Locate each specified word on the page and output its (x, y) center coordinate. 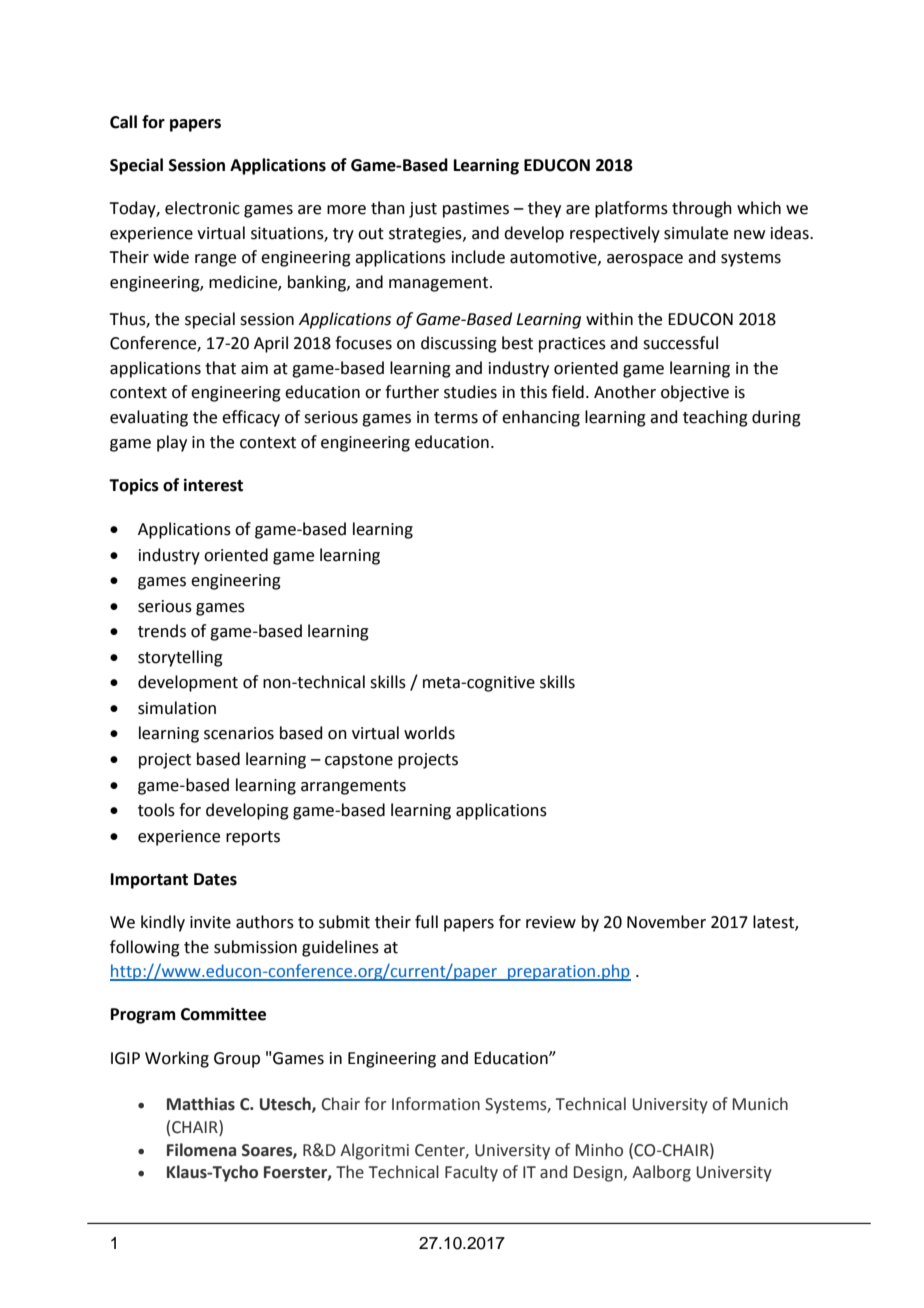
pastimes (476, 210)
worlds (429, 733)
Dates (215, 879)
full (426, 922)
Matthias (201, 1104)
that (220, 368)
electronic (202, 208)
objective (695, 393)
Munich (760, 1104)
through (702, 209)
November (666, 922)
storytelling (180, 658)
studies (470, 392)
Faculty (471, 1173)
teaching (715, 418)
